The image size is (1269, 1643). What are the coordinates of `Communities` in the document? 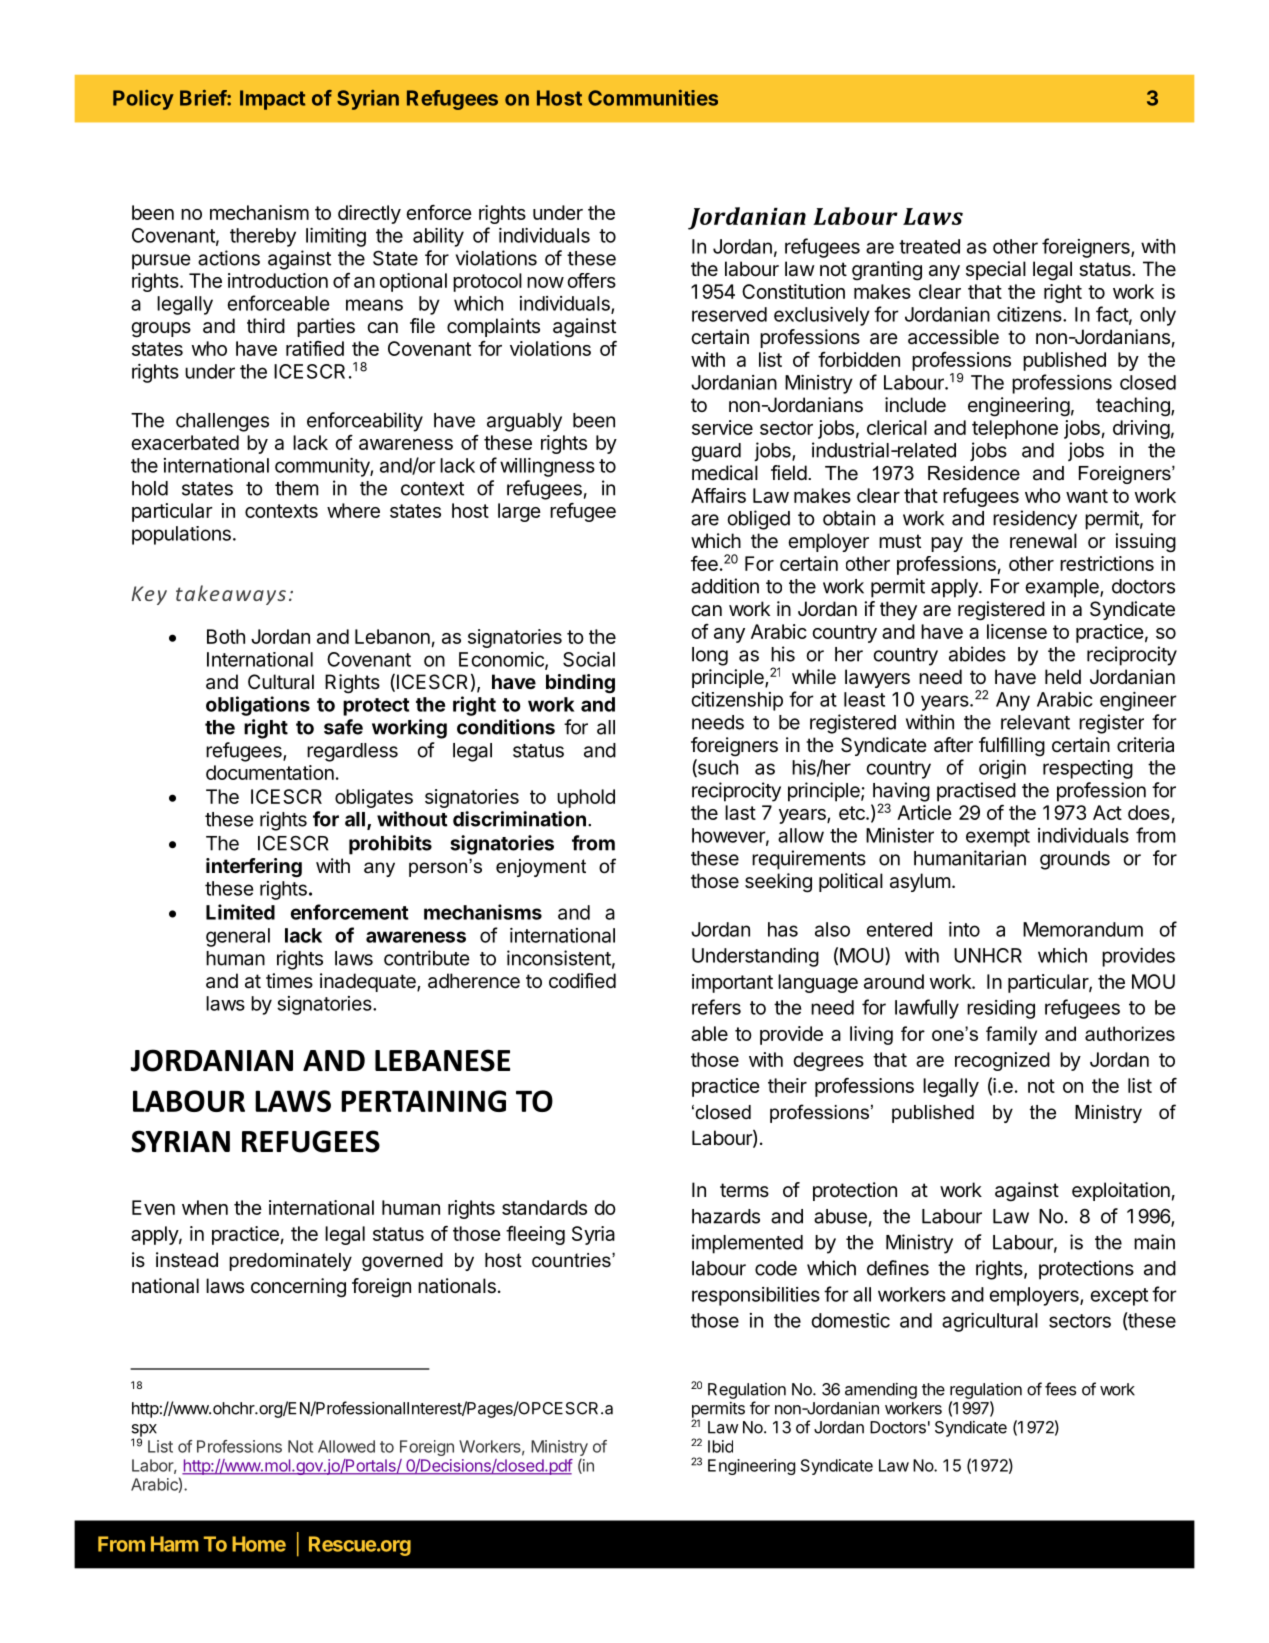 It's located at (653, 98).
